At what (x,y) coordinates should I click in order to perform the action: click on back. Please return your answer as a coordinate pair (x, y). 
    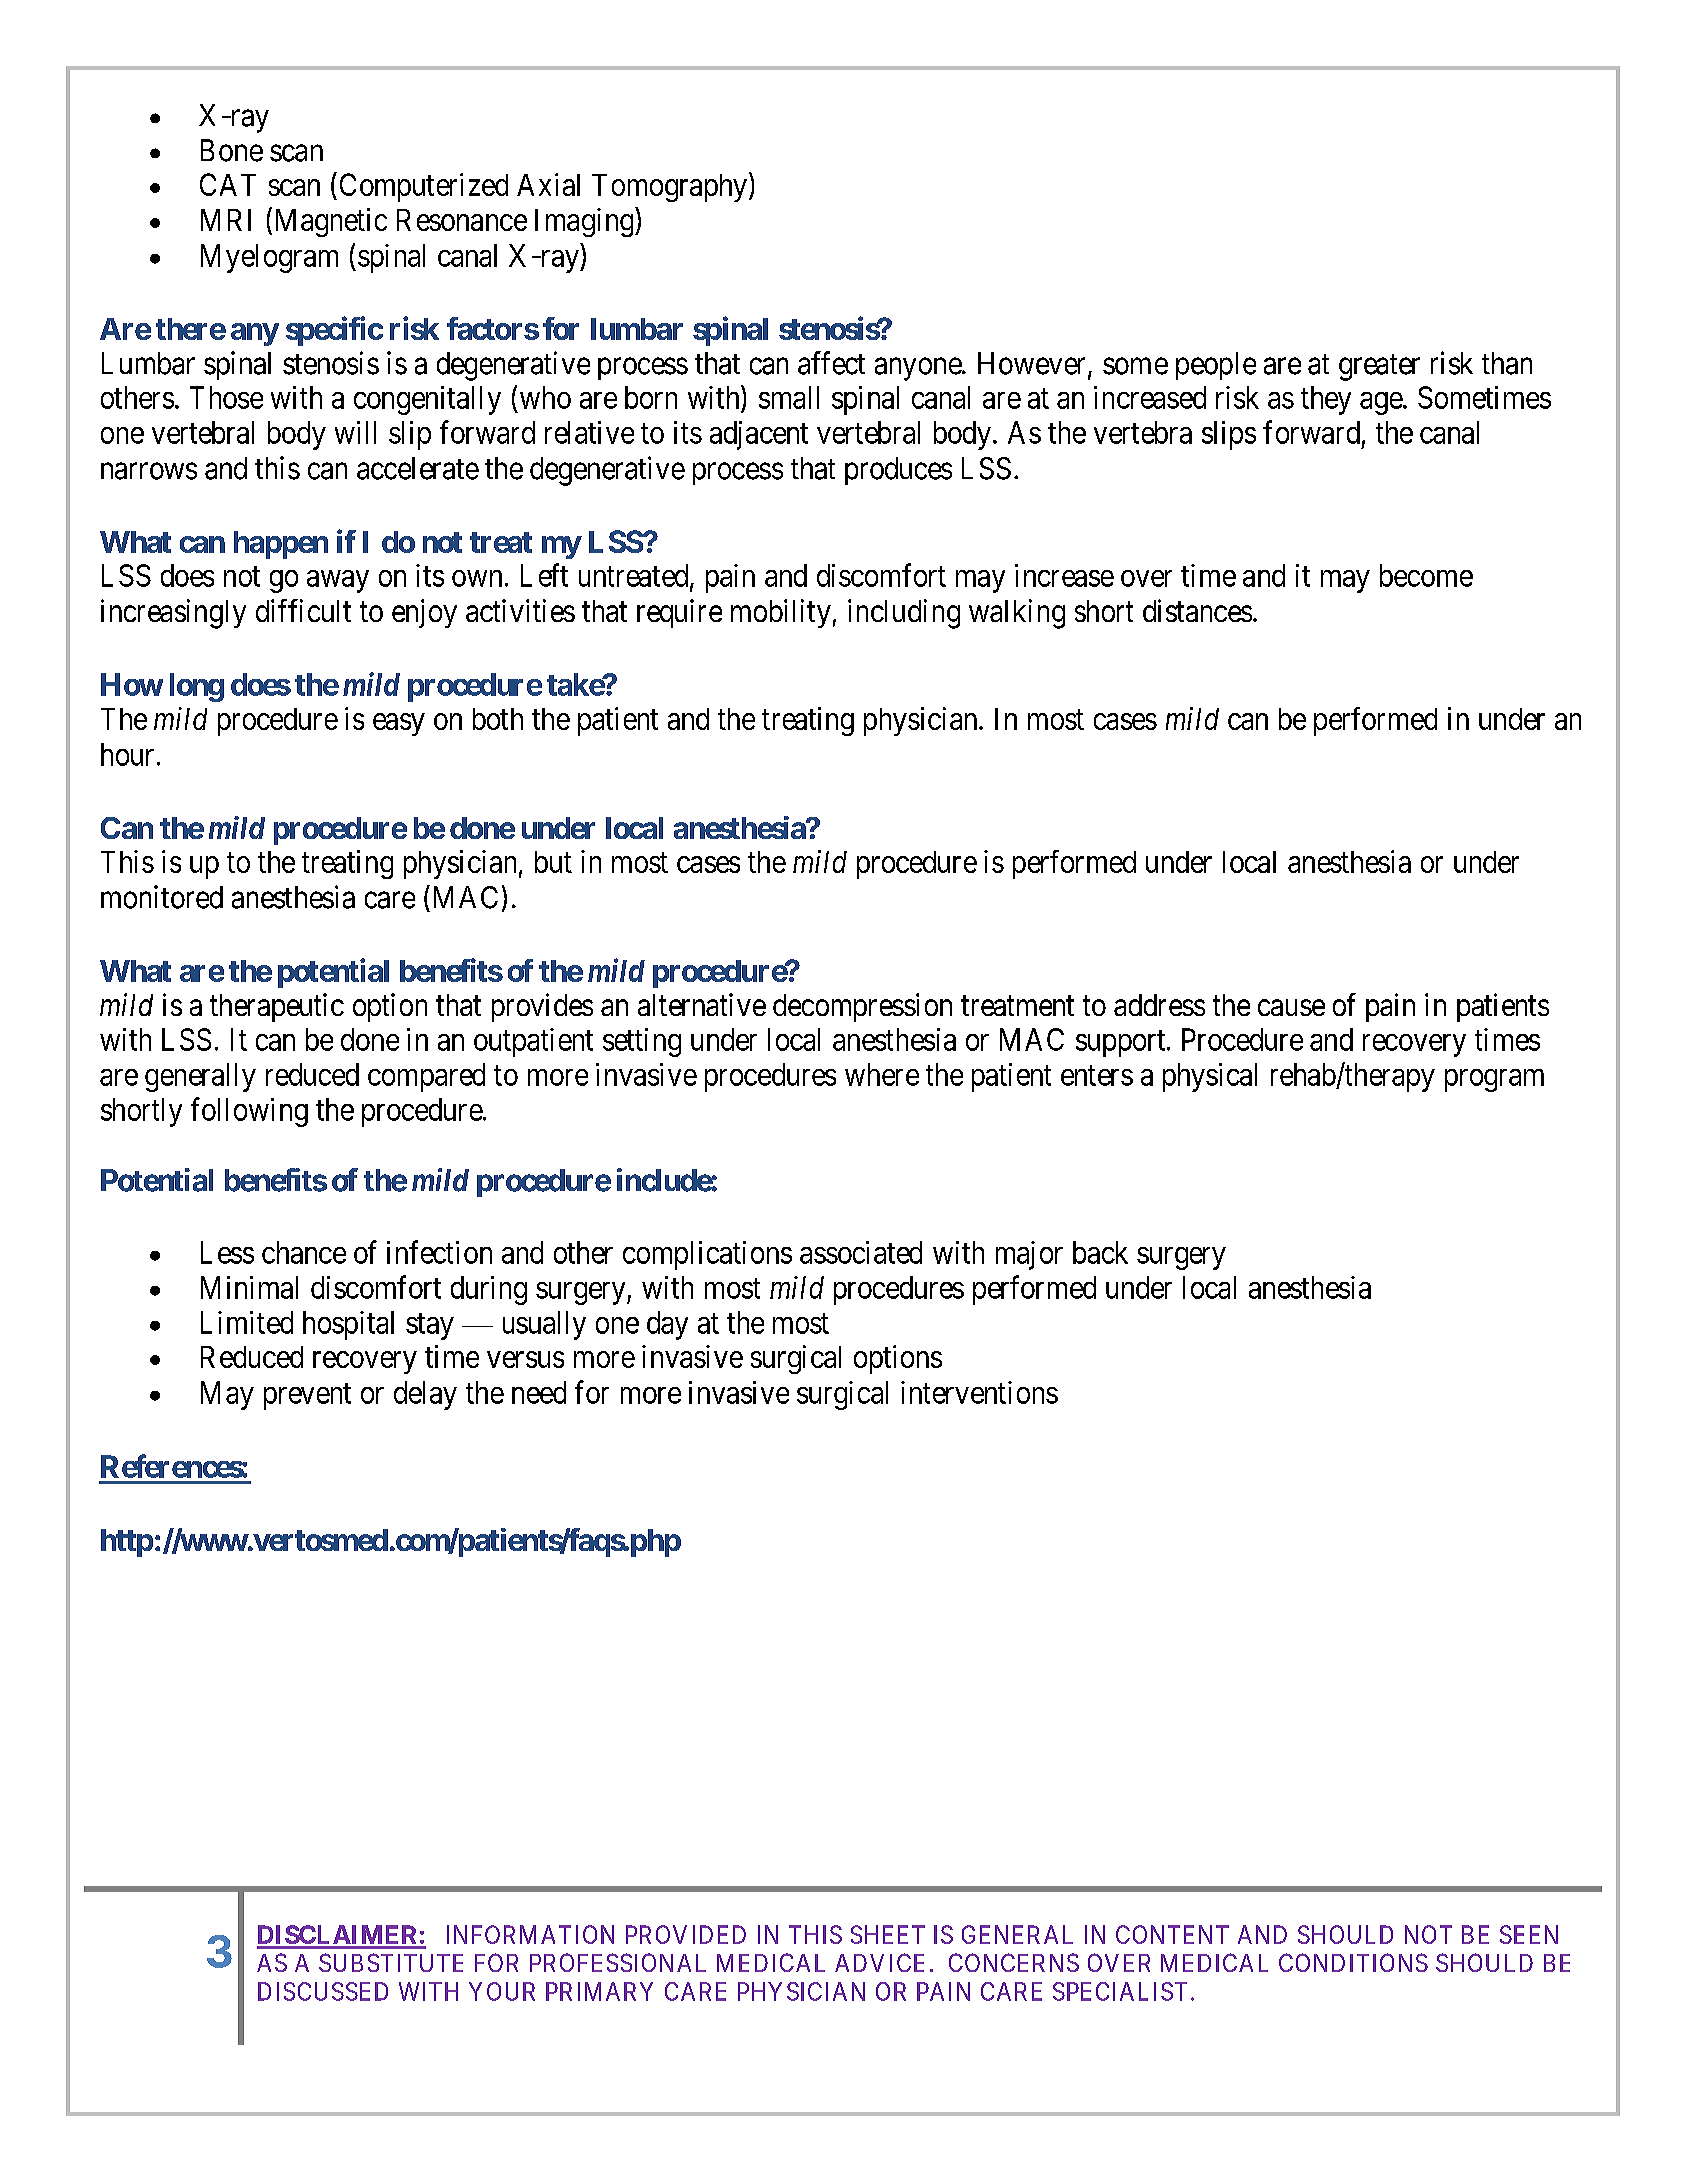
    Looking at the image, I should click on (1100, 1252).
